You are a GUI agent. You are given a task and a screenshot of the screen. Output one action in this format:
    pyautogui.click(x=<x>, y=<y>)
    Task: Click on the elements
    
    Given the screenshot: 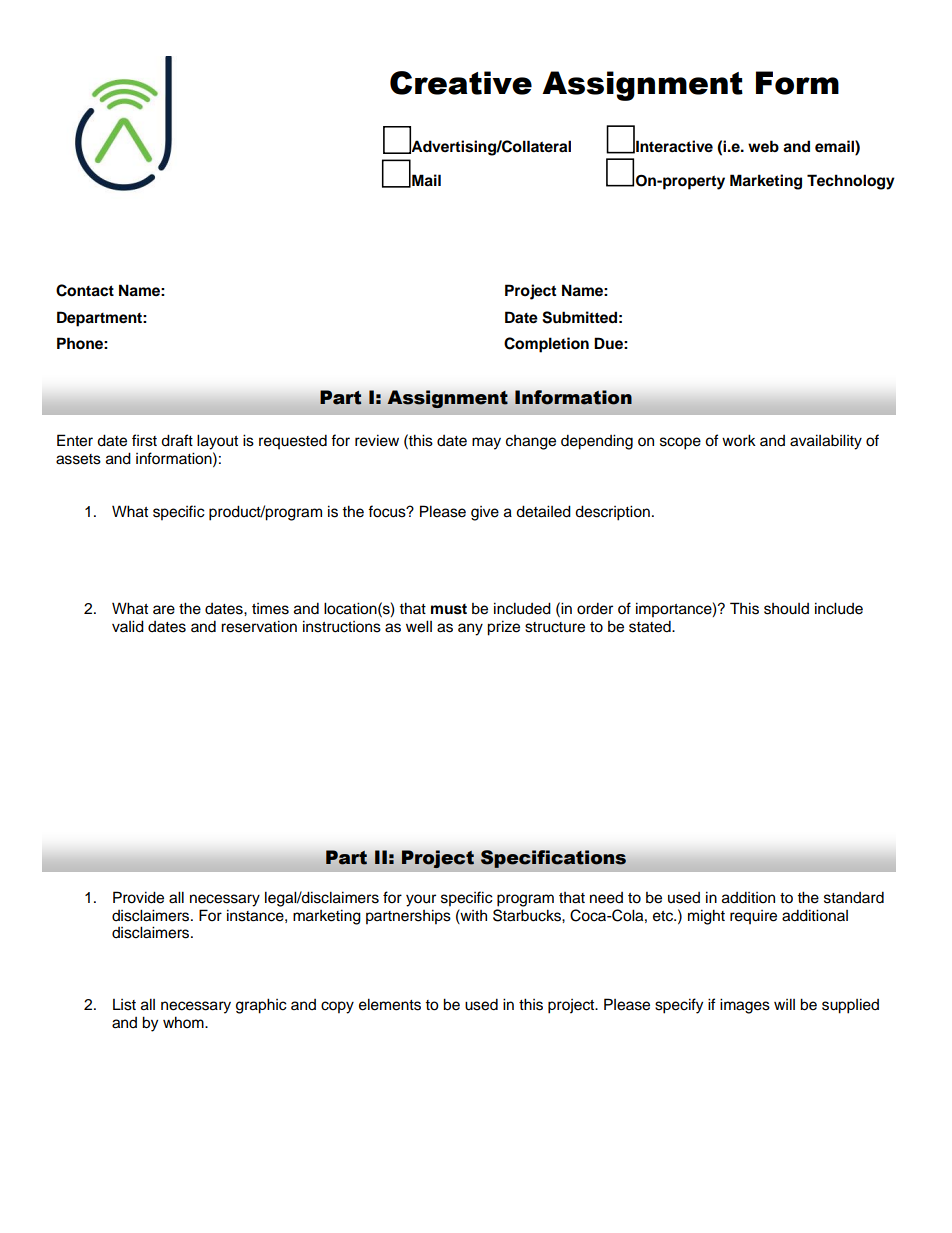 What is the action you would take?
    pyautogui.click(x=390, y=1004)
